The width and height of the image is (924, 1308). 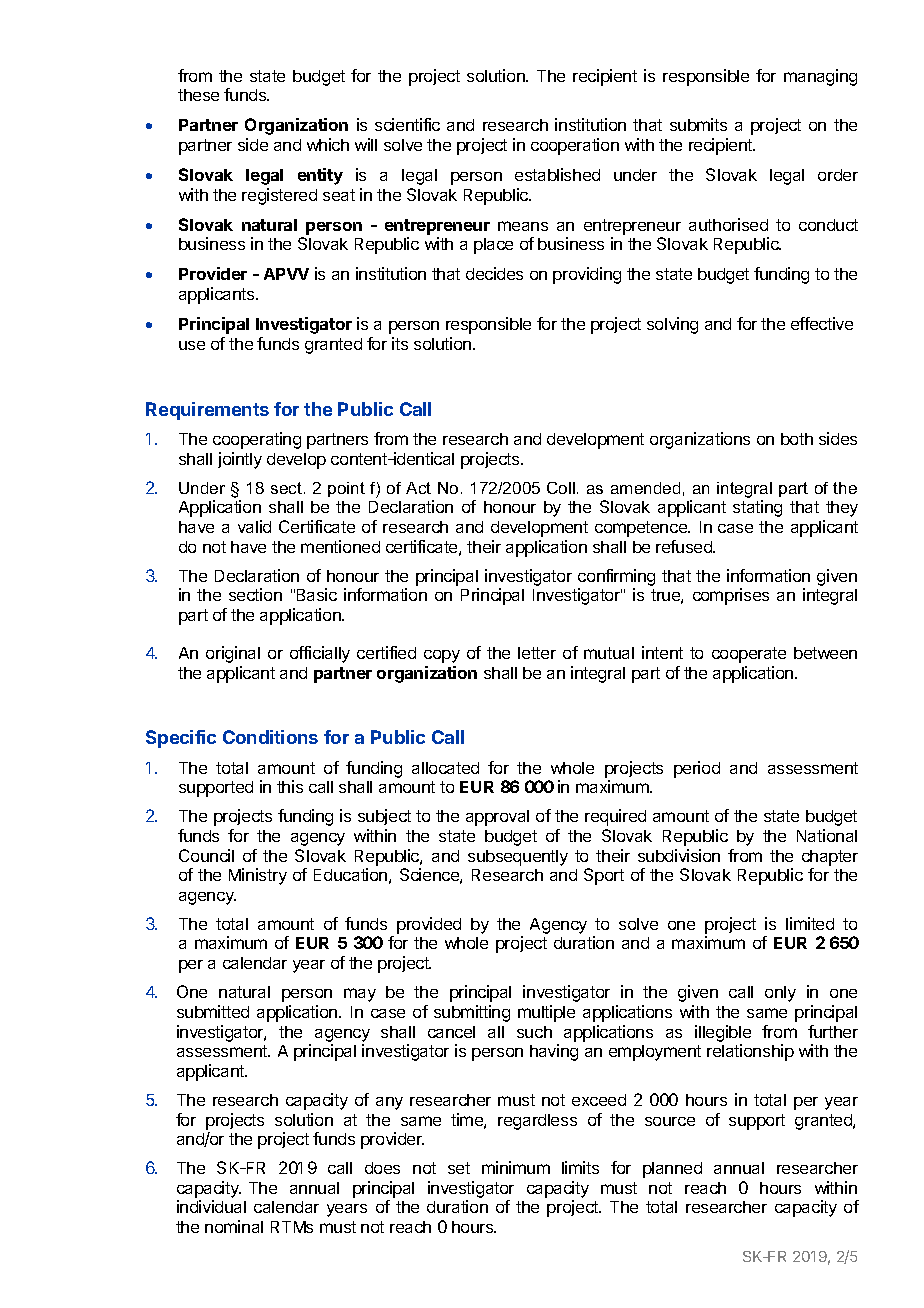 What do you see at coordinates (234, 1226) in the image?
I see `nominal` at bounding box center [234, 1226].
